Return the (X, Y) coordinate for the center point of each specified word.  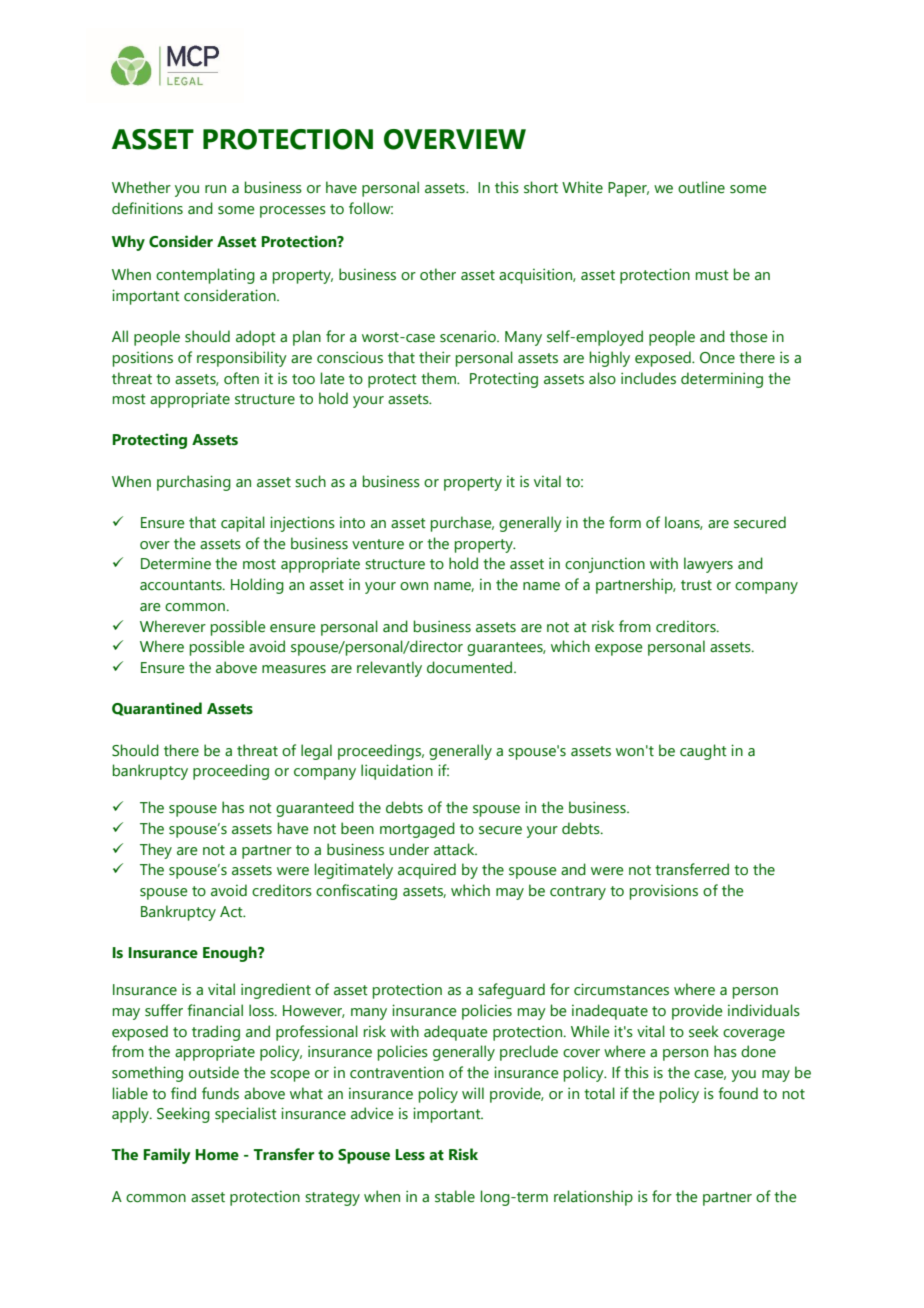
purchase (462, 524)
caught (703, 752)
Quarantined (157, 709)
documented (471, 667)
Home (217, 1155)
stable (455, 1196)
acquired (427, 871)
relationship (593, 1198)
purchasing (194, 483)
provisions (664, 892)
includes (648, 378)
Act (232, 912)
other (438, 274)
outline (701, 187)
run (215, 189)
